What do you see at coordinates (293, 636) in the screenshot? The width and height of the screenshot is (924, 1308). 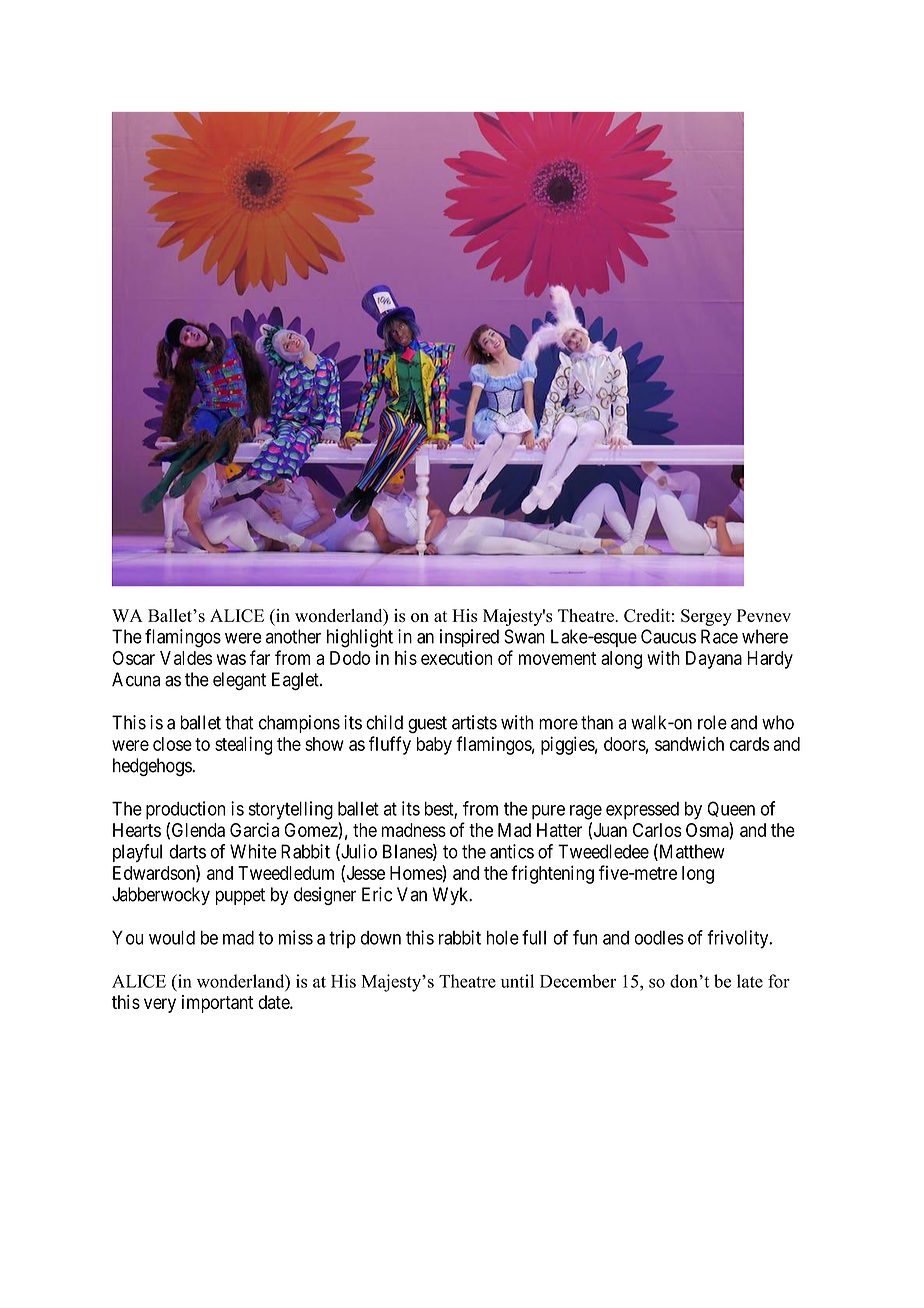 I see `another` at bounding box center [293, 636].
